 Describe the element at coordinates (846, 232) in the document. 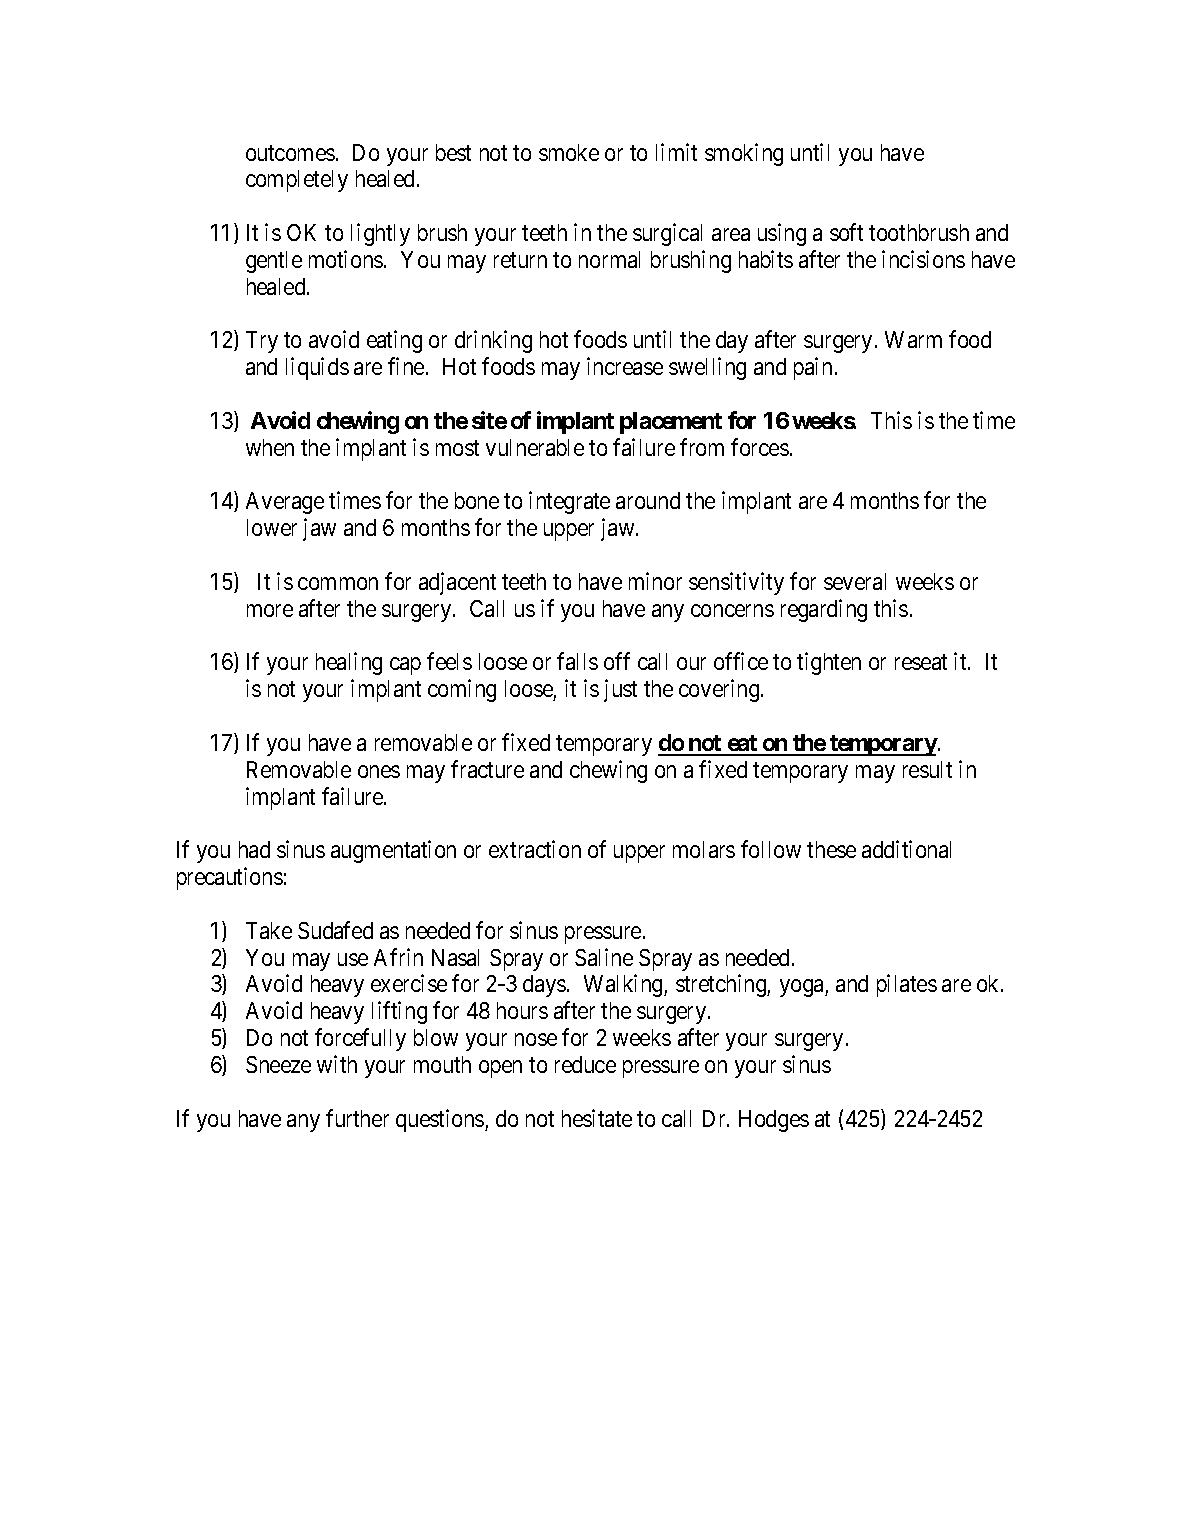

I see `soft` at that location.
